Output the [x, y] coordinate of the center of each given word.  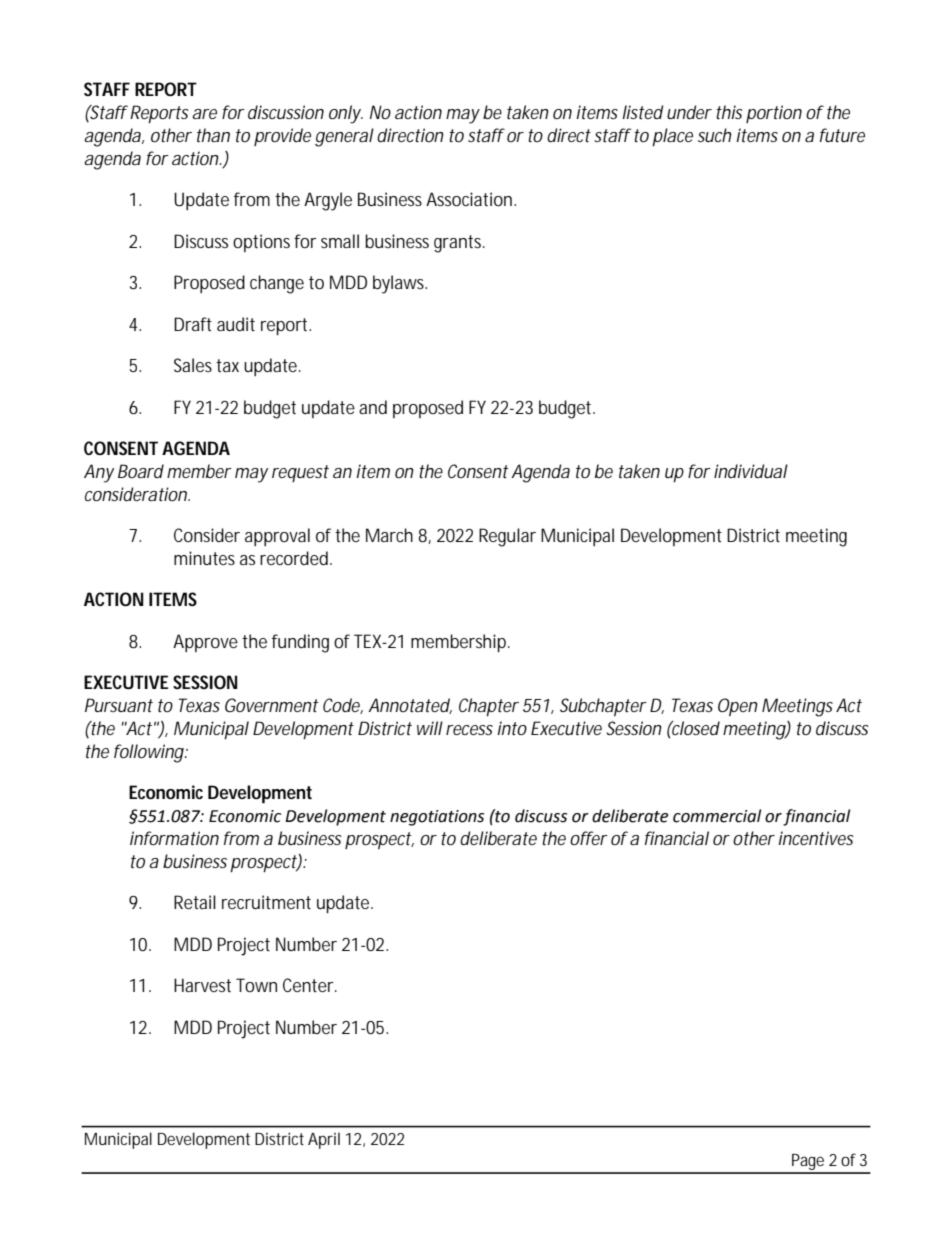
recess [469, 730]
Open [738, 707]
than [213, 135]
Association [470, 199]
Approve [205, 643]
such [715, 135]
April [324, 1140]
